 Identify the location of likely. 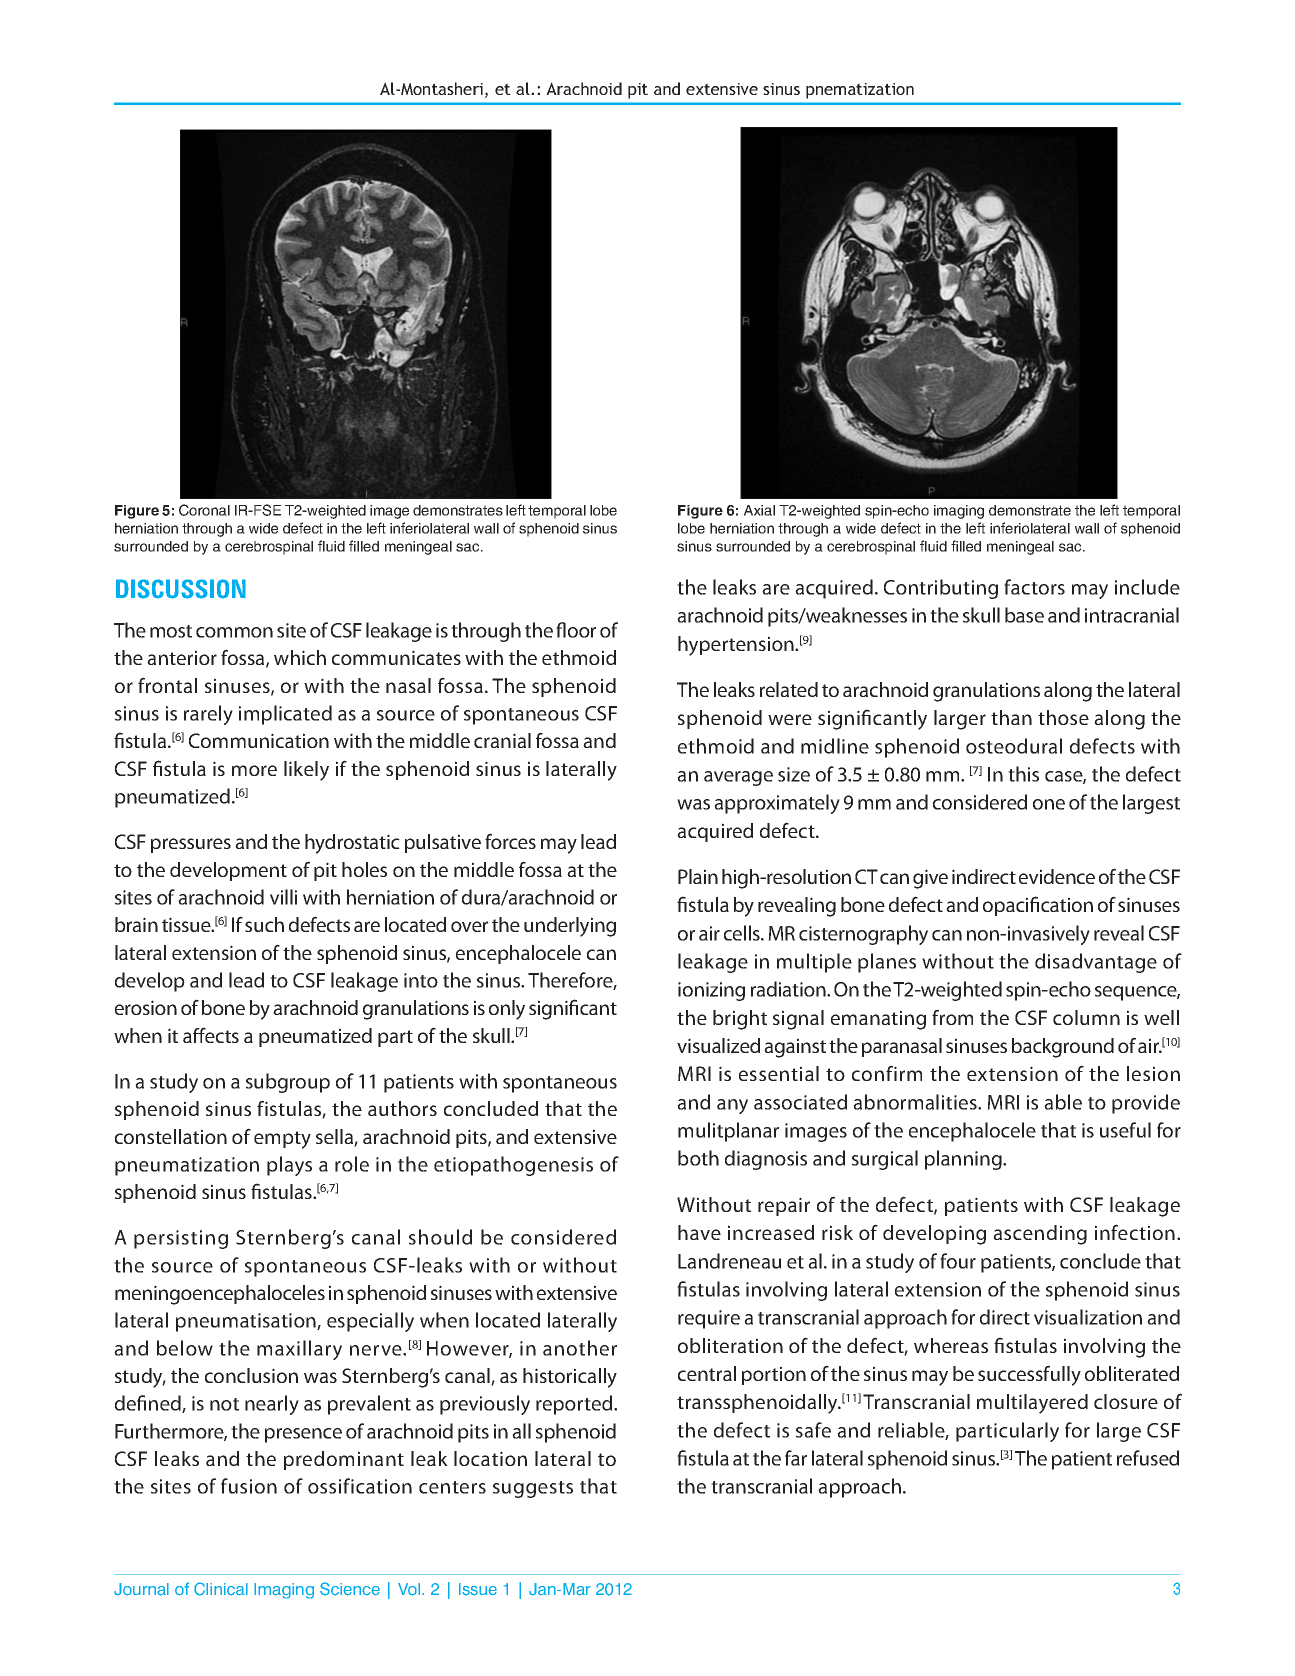
(306, 771).
